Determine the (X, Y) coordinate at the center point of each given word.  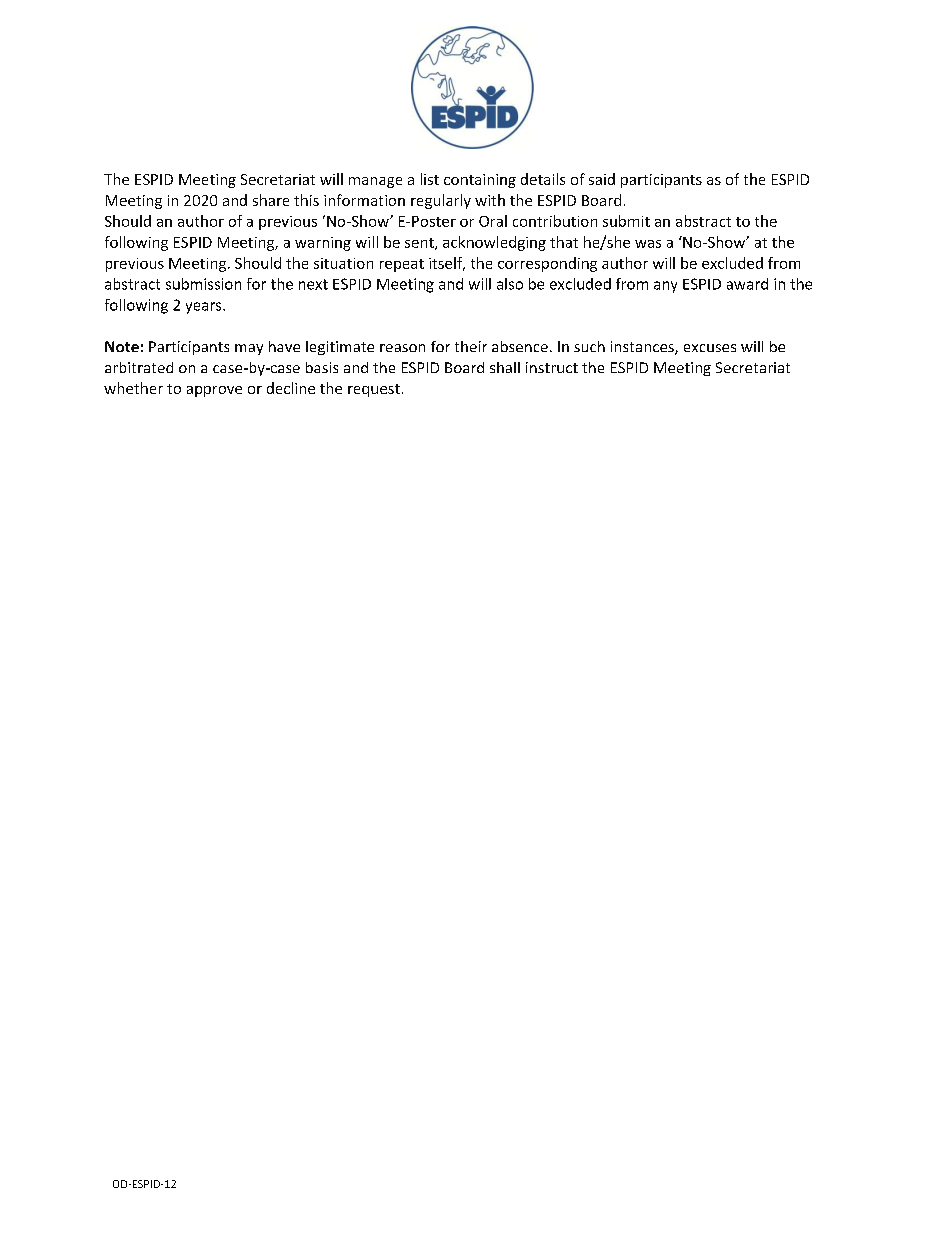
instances (643, 348)
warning (323, 244)
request (374, 390)
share (271, 200)
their (471, 346)
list (430, 179)
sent (420, 244)
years (205, 308)
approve (214, 391)
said (602, 179)
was (648, 244)
